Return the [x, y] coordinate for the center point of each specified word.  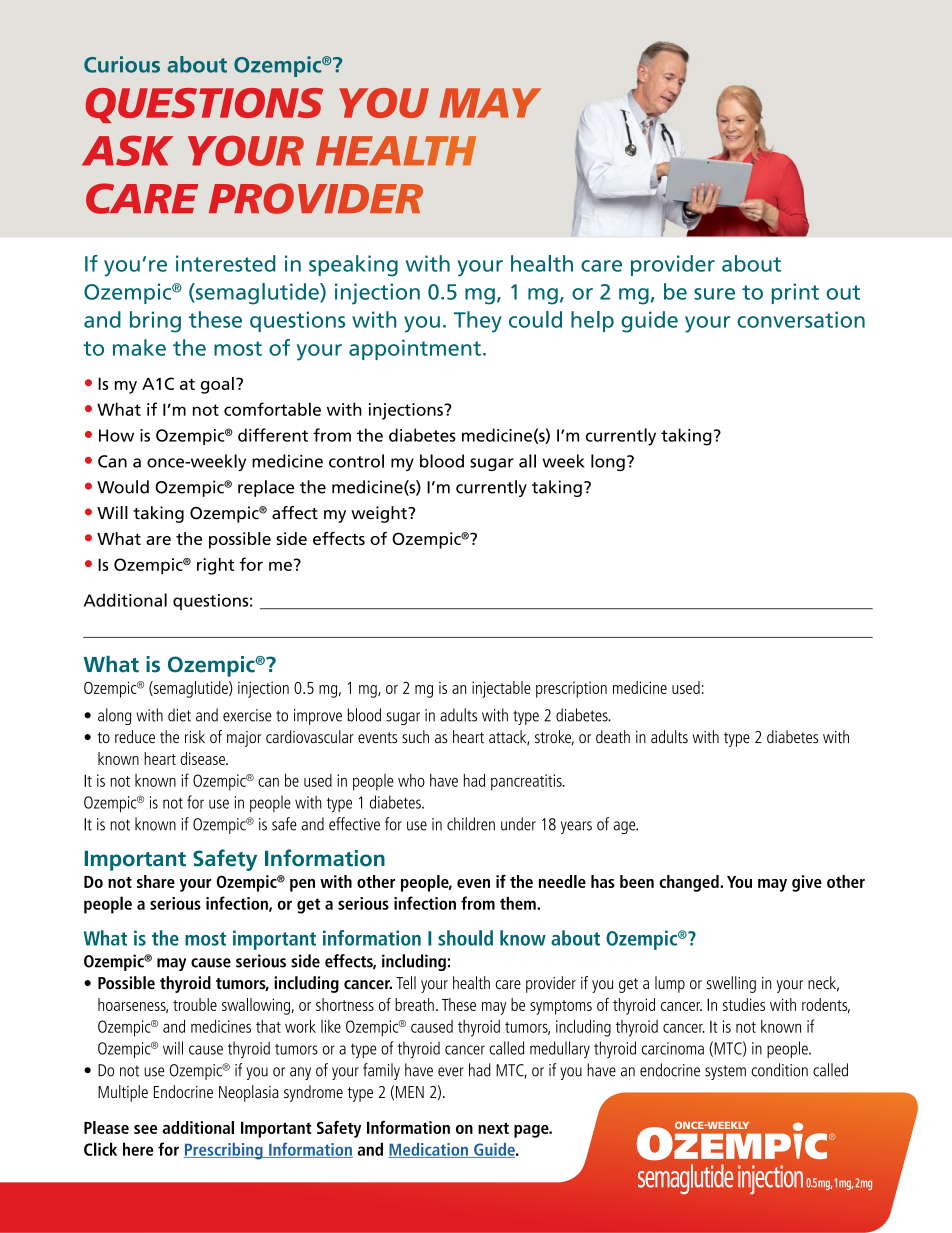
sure [714, 294]
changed [690, 883]
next [493, 1128]
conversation [801, 319]
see [145, 1129]
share [156, 881]
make [139, 347]
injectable [501, 689]
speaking [353, 266]
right [215, 566]
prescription [571, 689]
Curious [122, 64]
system [725, 1072]
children [471, 824]
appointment [415, 349]
